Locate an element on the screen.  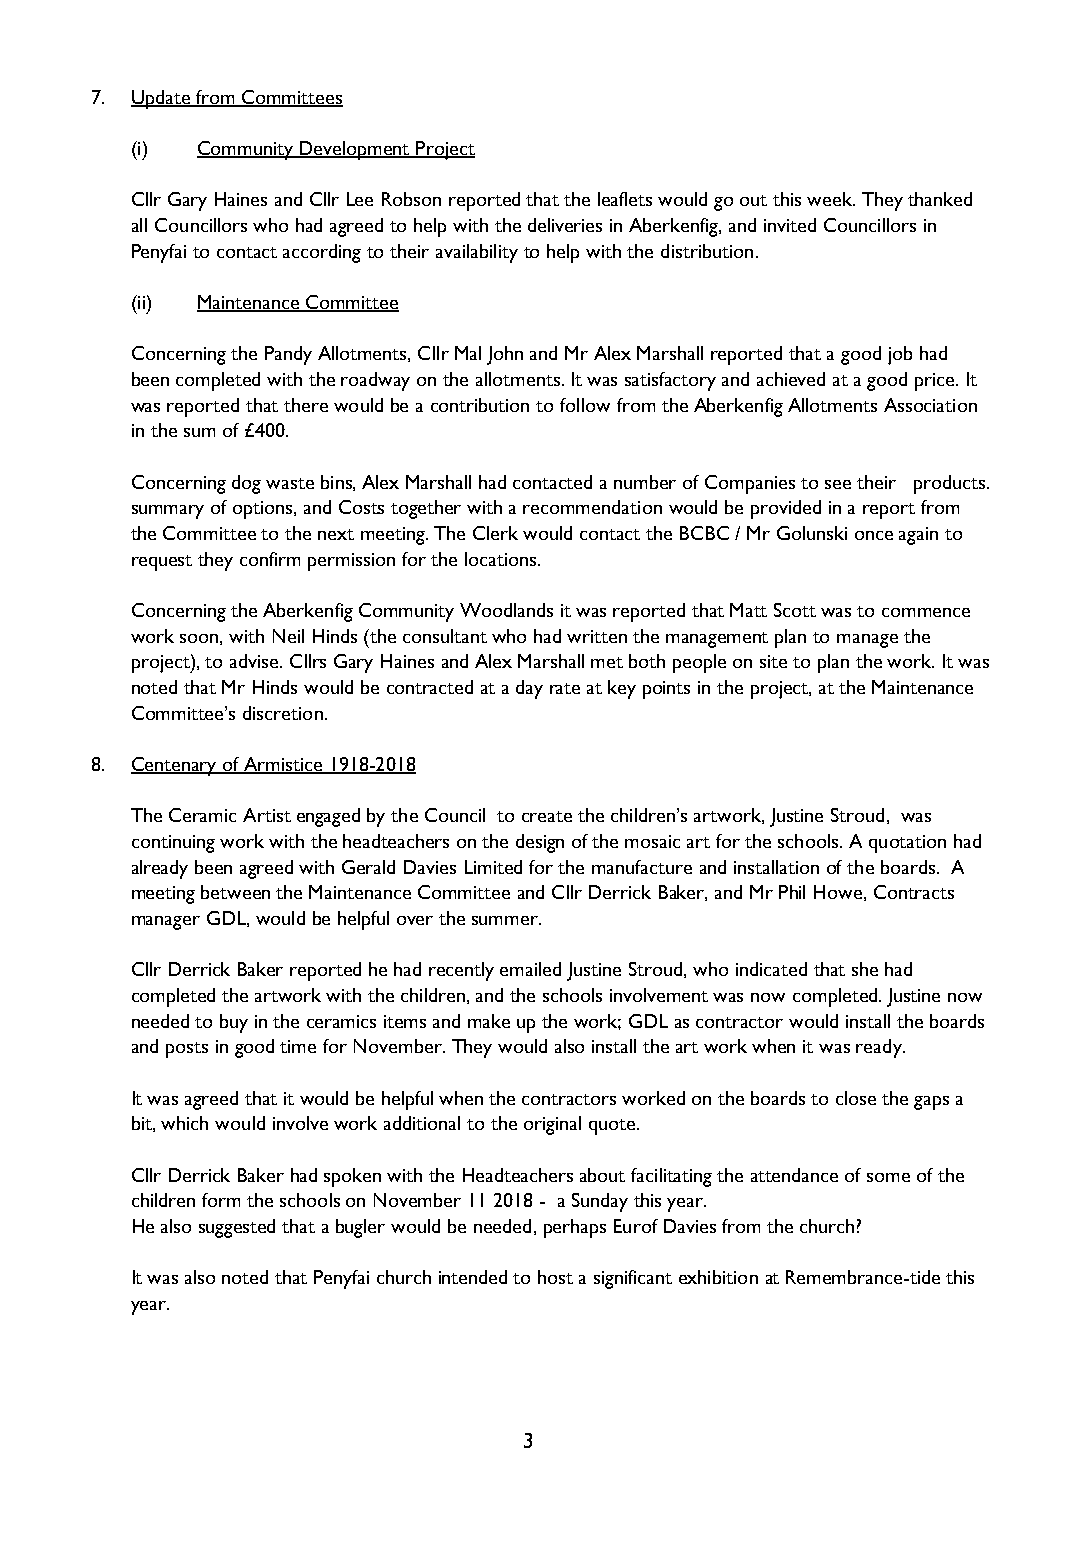
Development is located at coordinates (355, 150).
